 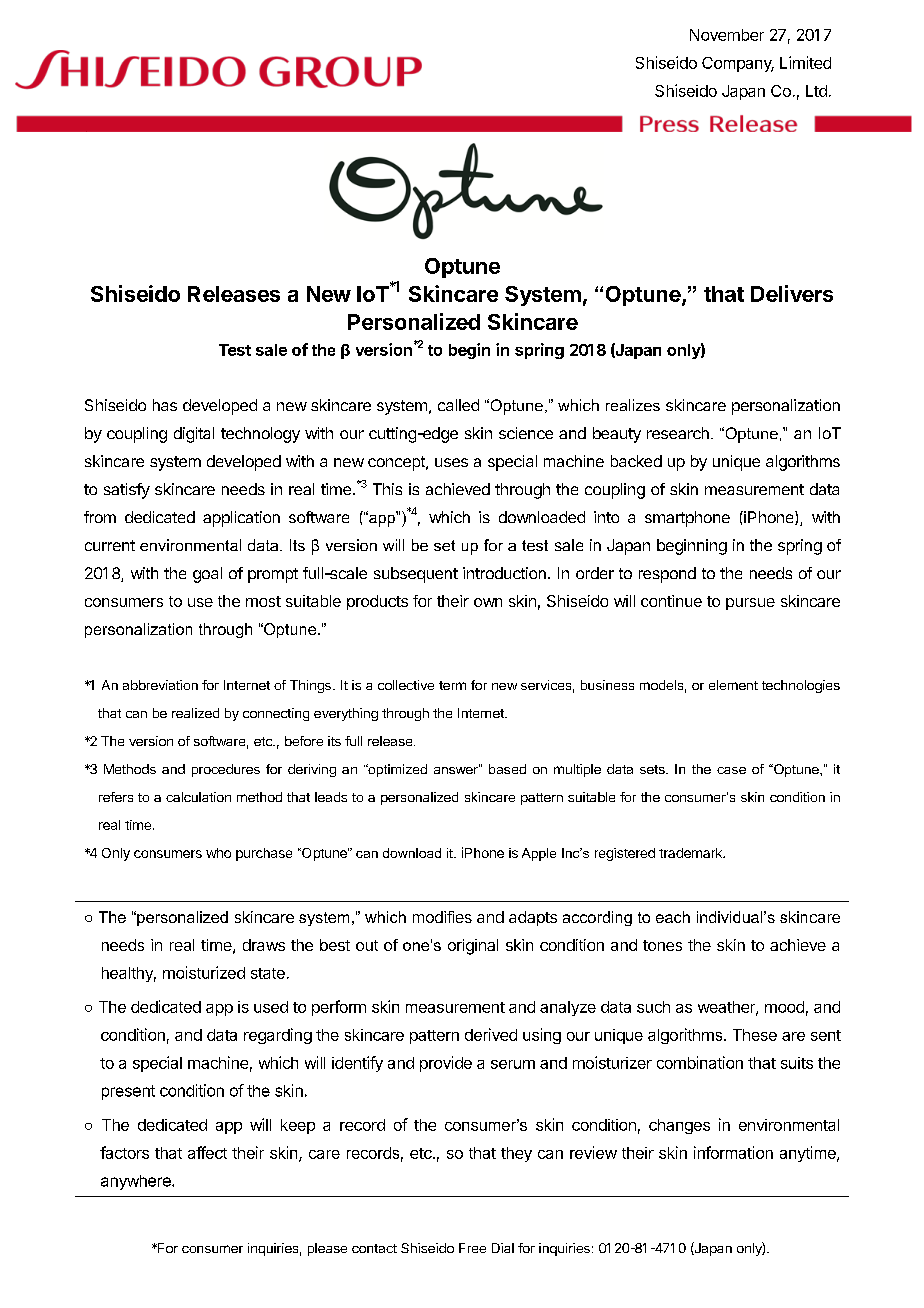 I want to click on abbreviation, so click(x=160, y=685).
